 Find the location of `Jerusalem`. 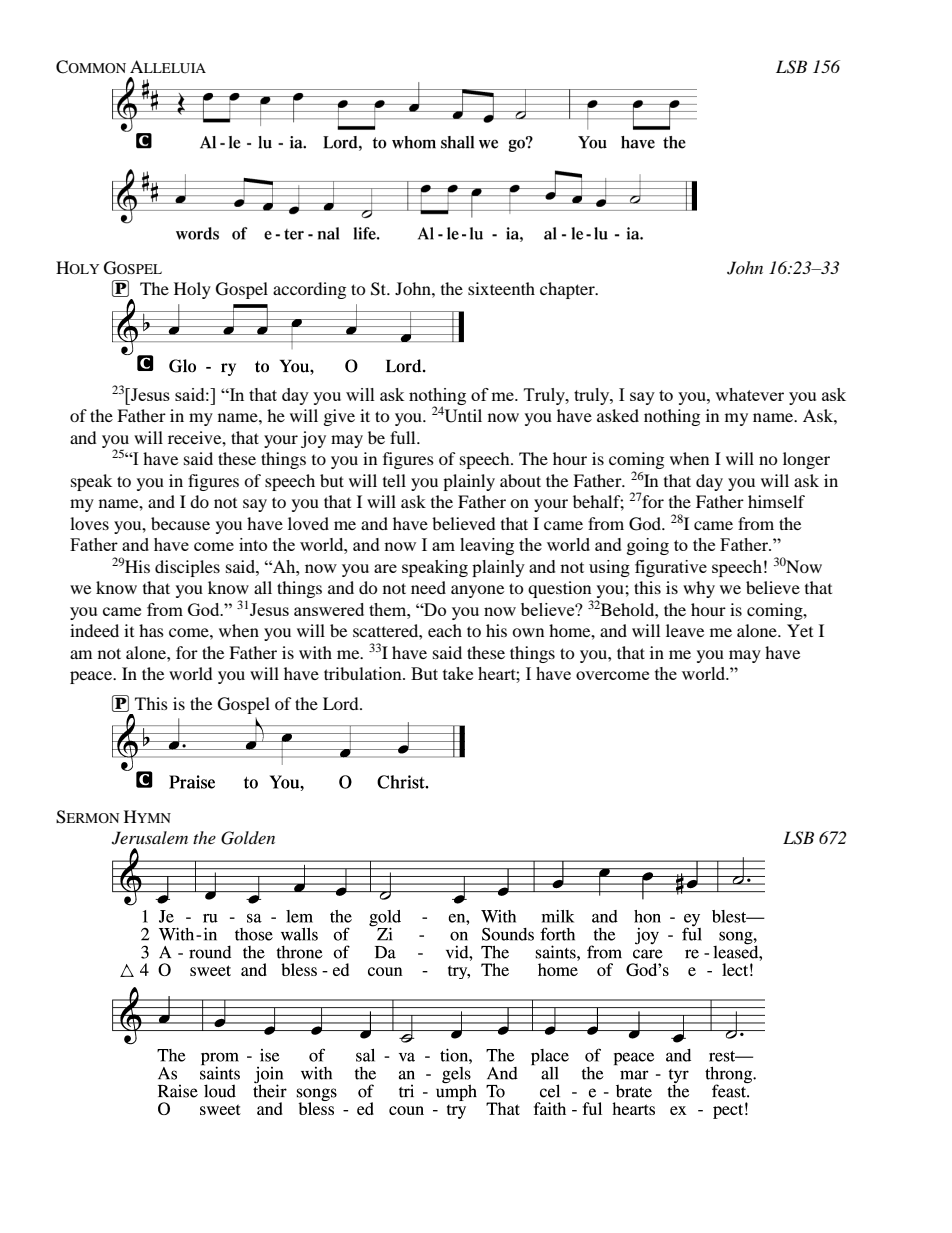

Jerusalem is located at coordinates (150, 838).
